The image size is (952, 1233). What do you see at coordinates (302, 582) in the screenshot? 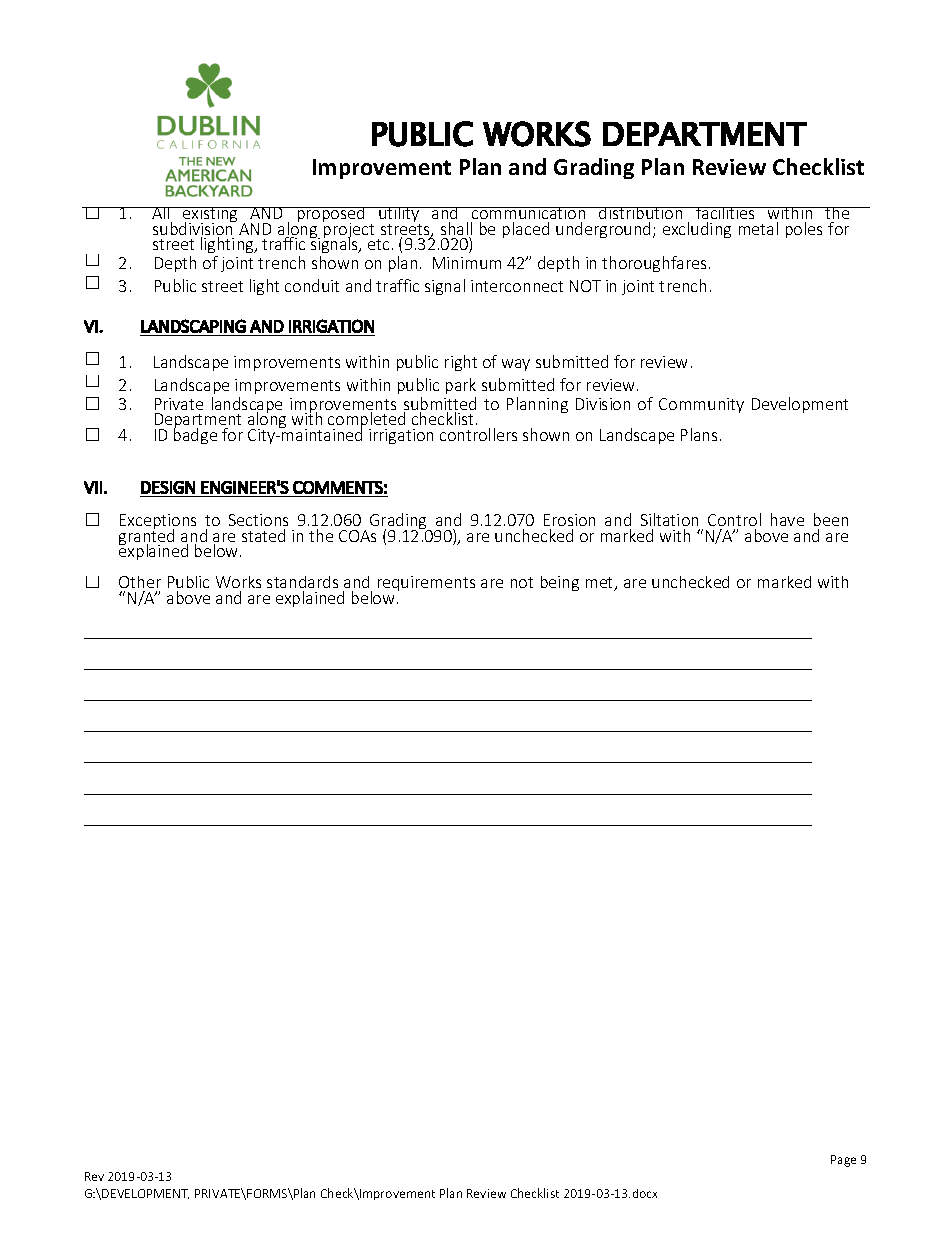
I see `standards` at bounding box center [302, 582].
